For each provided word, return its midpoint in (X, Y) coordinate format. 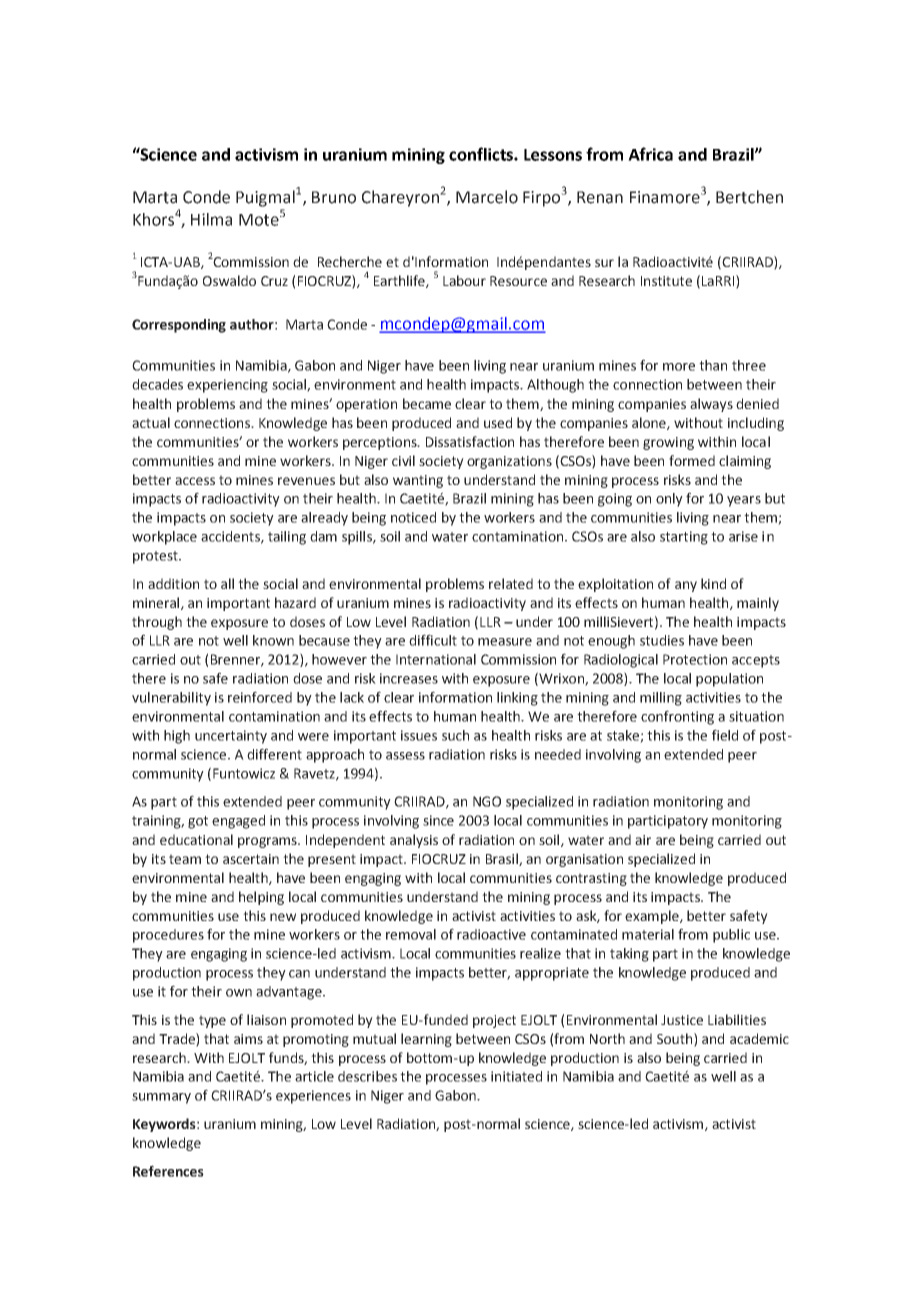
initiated (516, 1076)
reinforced (260, 697)
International (436, 659)
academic (759, 1038)
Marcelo (487, 197)
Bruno (334, 197)
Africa (650, 154)
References (168, 1171)
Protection (695, 659)
